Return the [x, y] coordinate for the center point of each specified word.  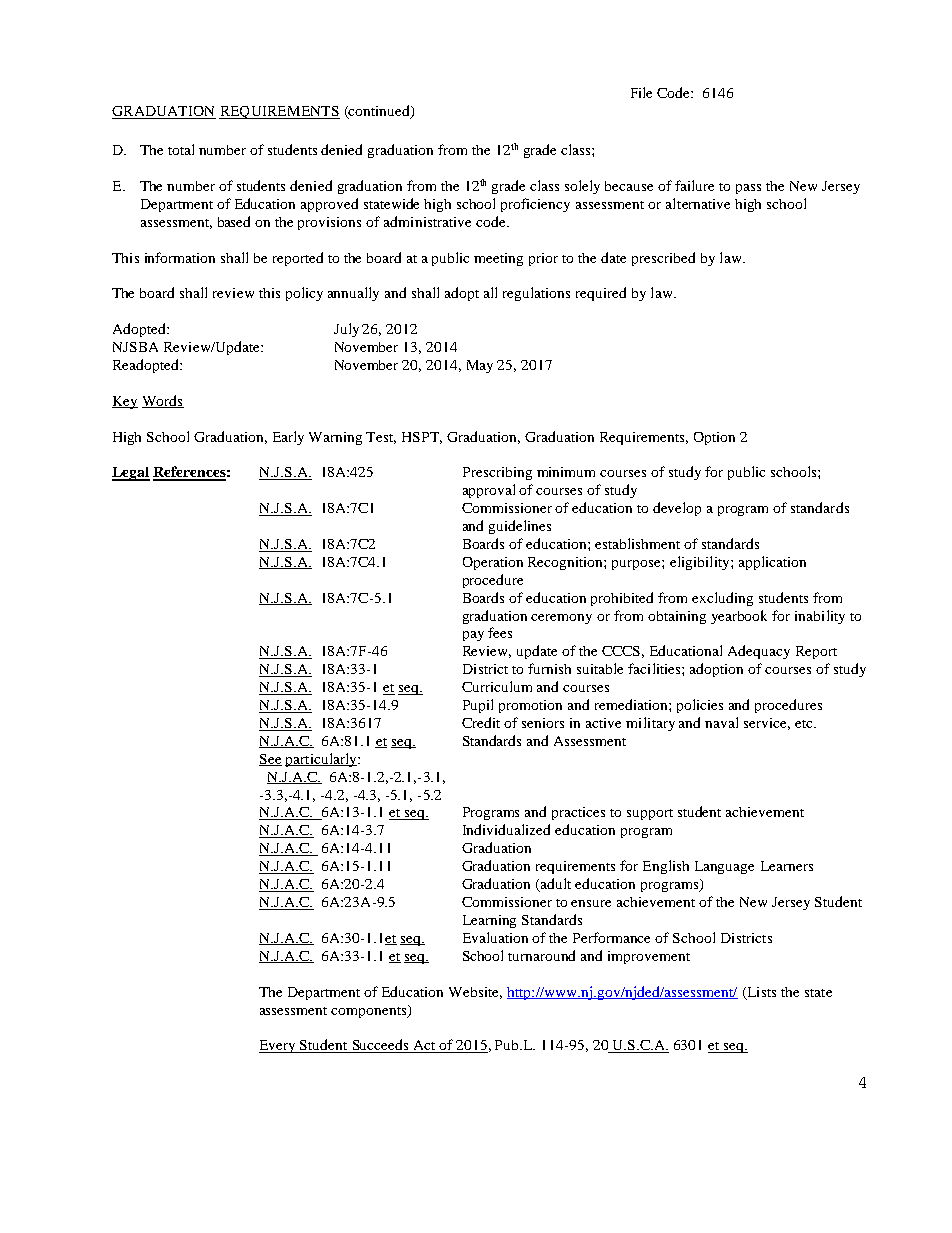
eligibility [701, 563]
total [181, 149]
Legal [131, 474]
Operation [493, 563]
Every [278, 1046]
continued [379, 112]
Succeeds [380, 1046]
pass [748, 189]
